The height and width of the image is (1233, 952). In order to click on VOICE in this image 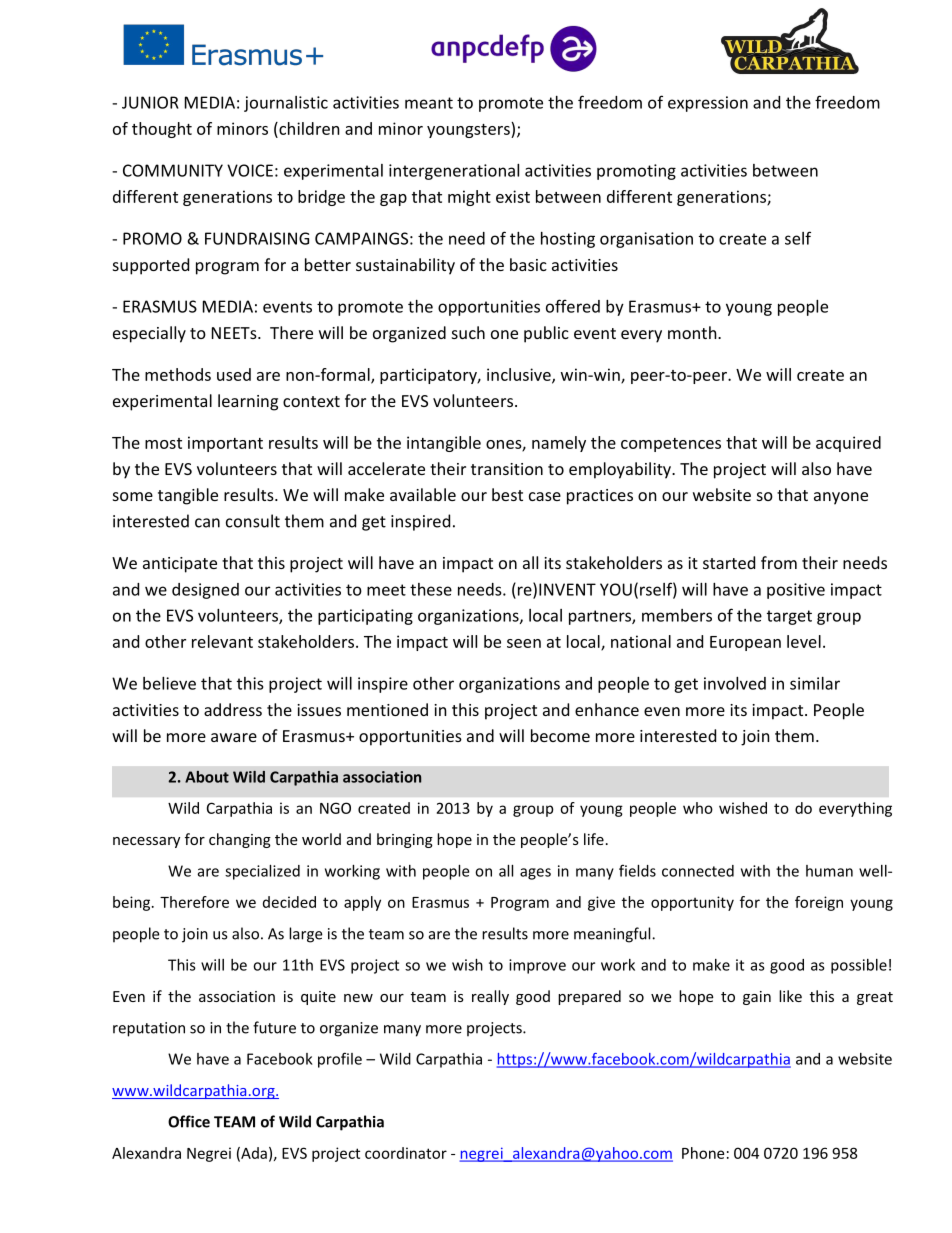, I will do `click(250, 170)`.
